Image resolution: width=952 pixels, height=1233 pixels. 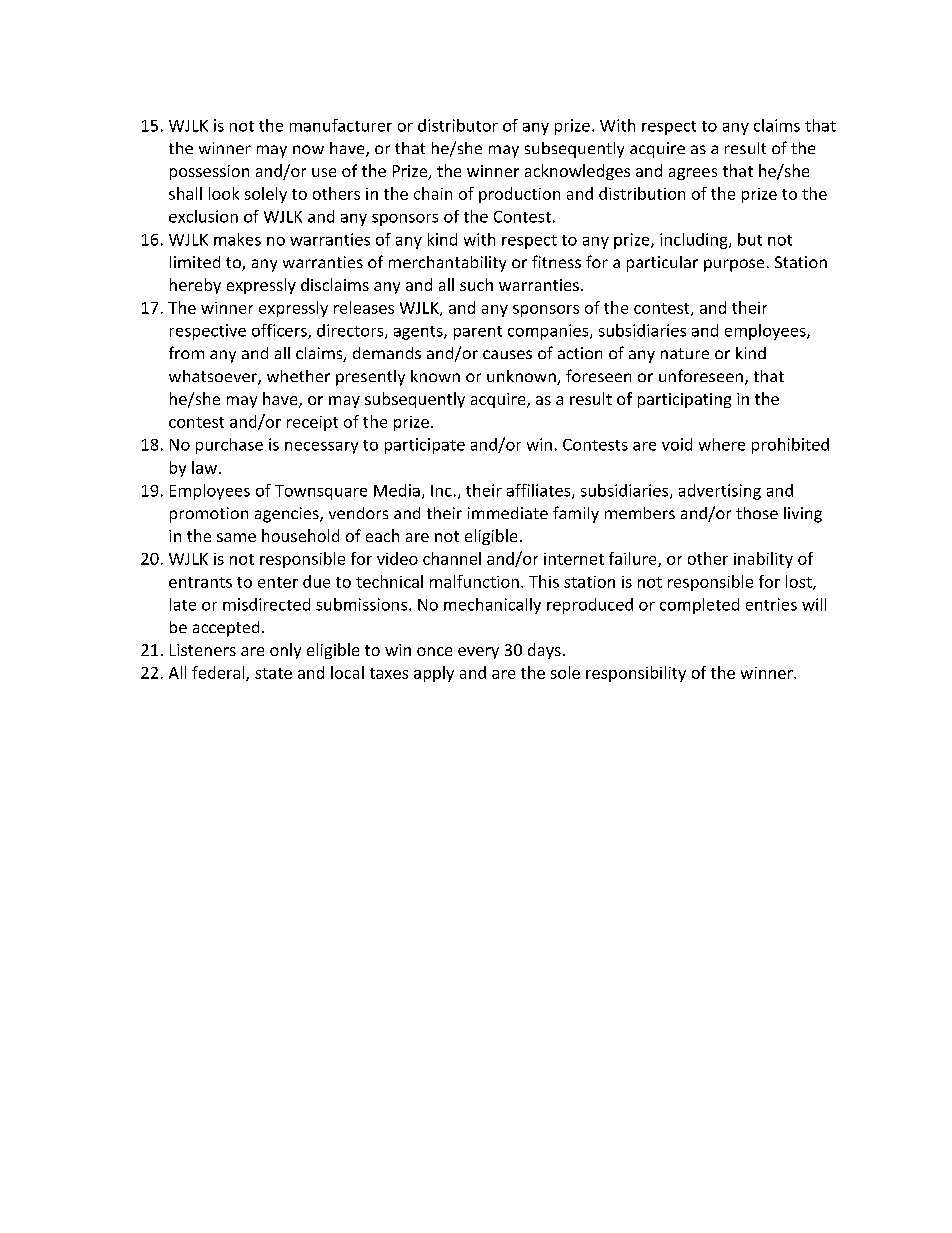 I want to click on possession, so click(x=209, y=172).
